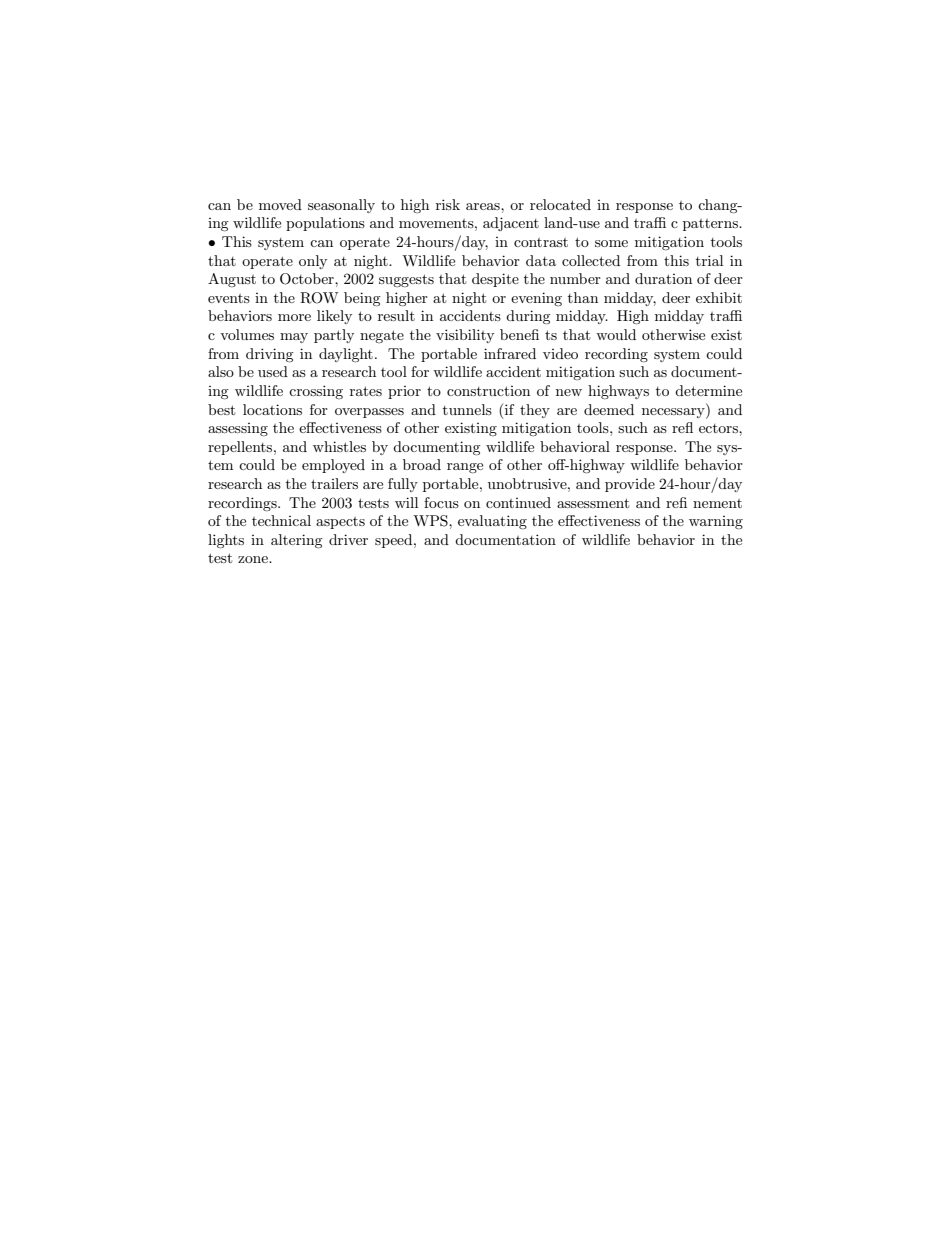 The width and height of the document is (952, 1233). Describe the element at coordinates (465, 336) in the document. I see `visibility` at that location.
